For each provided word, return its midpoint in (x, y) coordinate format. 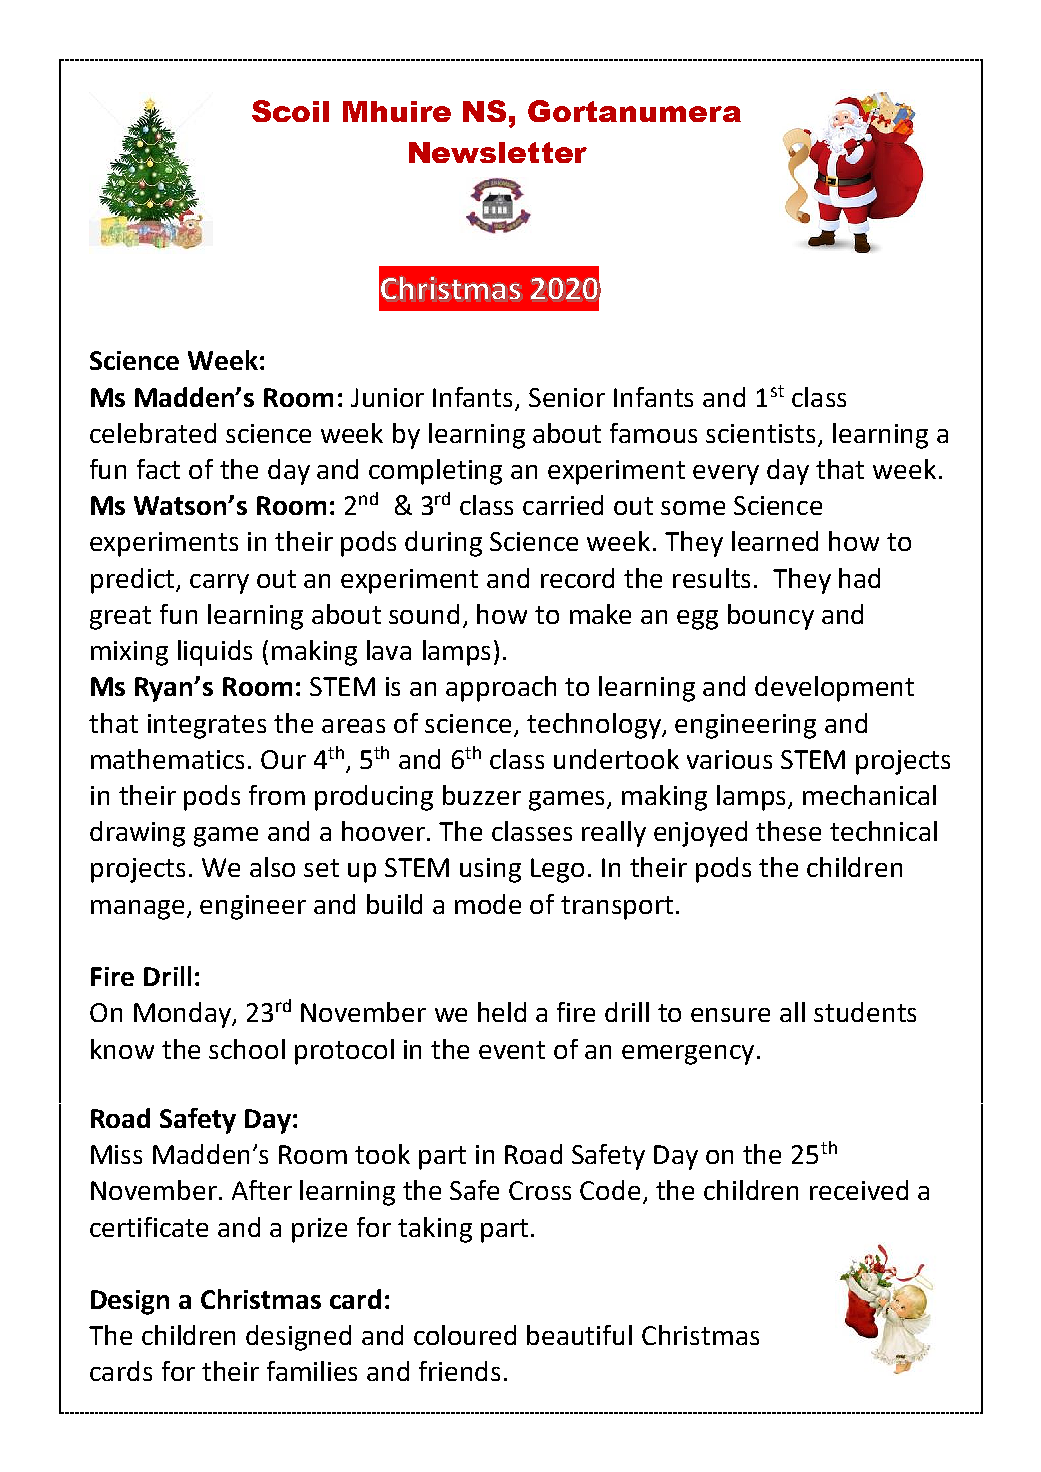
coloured (465, 1335)
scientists (760, 433)
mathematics (167, 759)
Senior (567, 397)
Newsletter (498, 152)
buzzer (482, 795)
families (312, 1371)
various (729, 759)
